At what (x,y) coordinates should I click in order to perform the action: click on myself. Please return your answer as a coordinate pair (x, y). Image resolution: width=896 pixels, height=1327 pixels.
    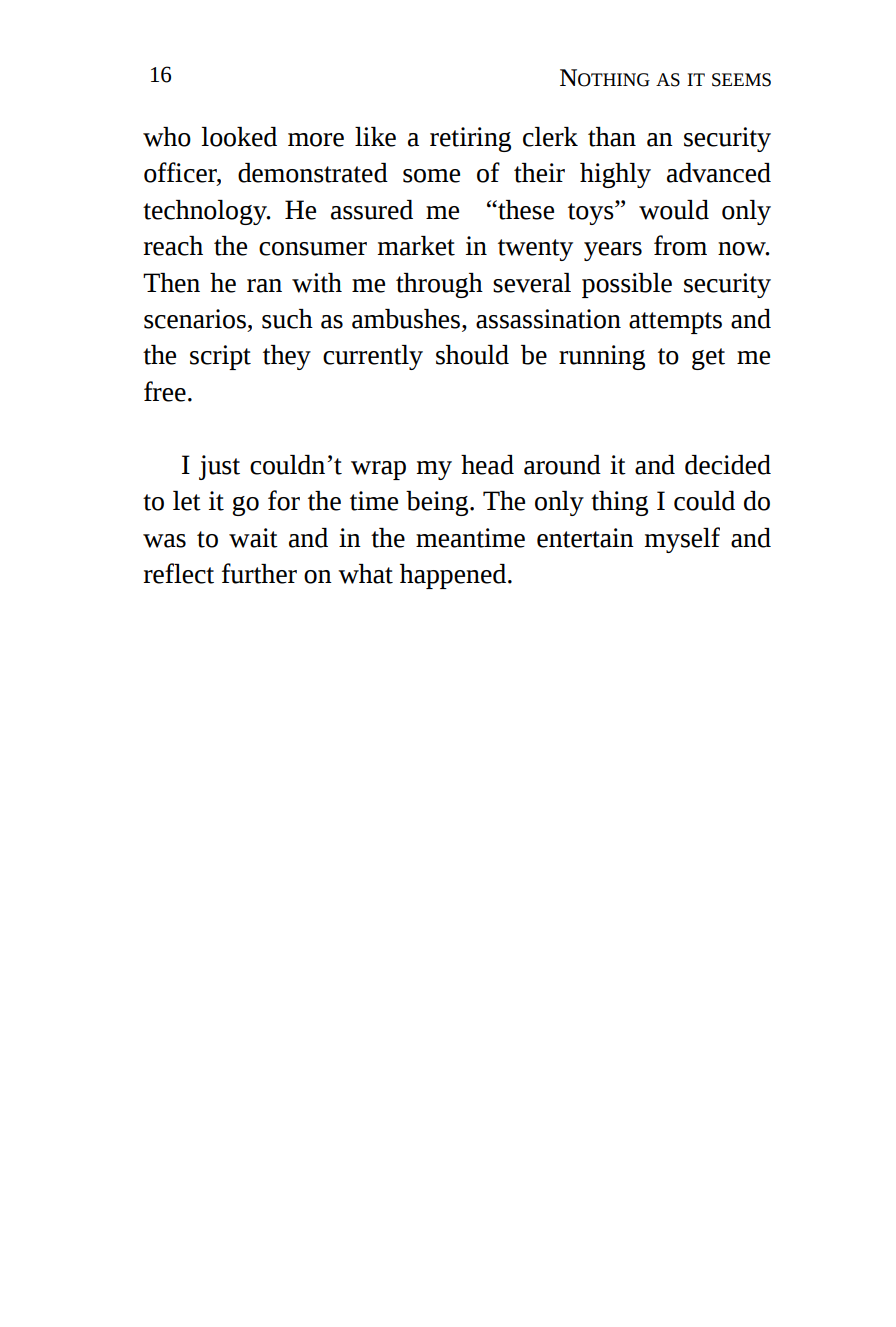
    Looking at the image, I should click on (682, 540).
